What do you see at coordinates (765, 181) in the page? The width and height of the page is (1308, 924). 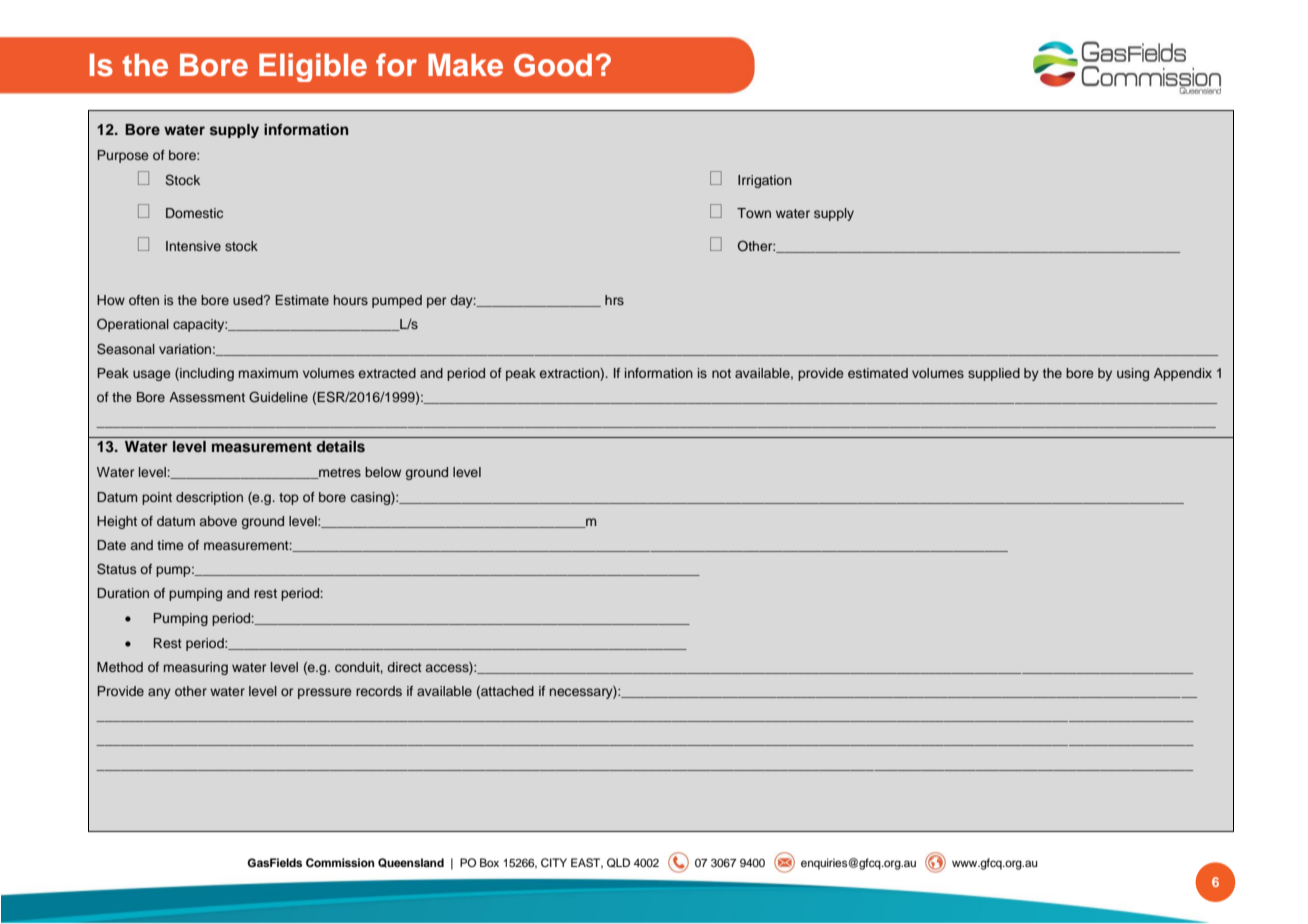 I see `Irrigation` at bounding box center [765, 181].
